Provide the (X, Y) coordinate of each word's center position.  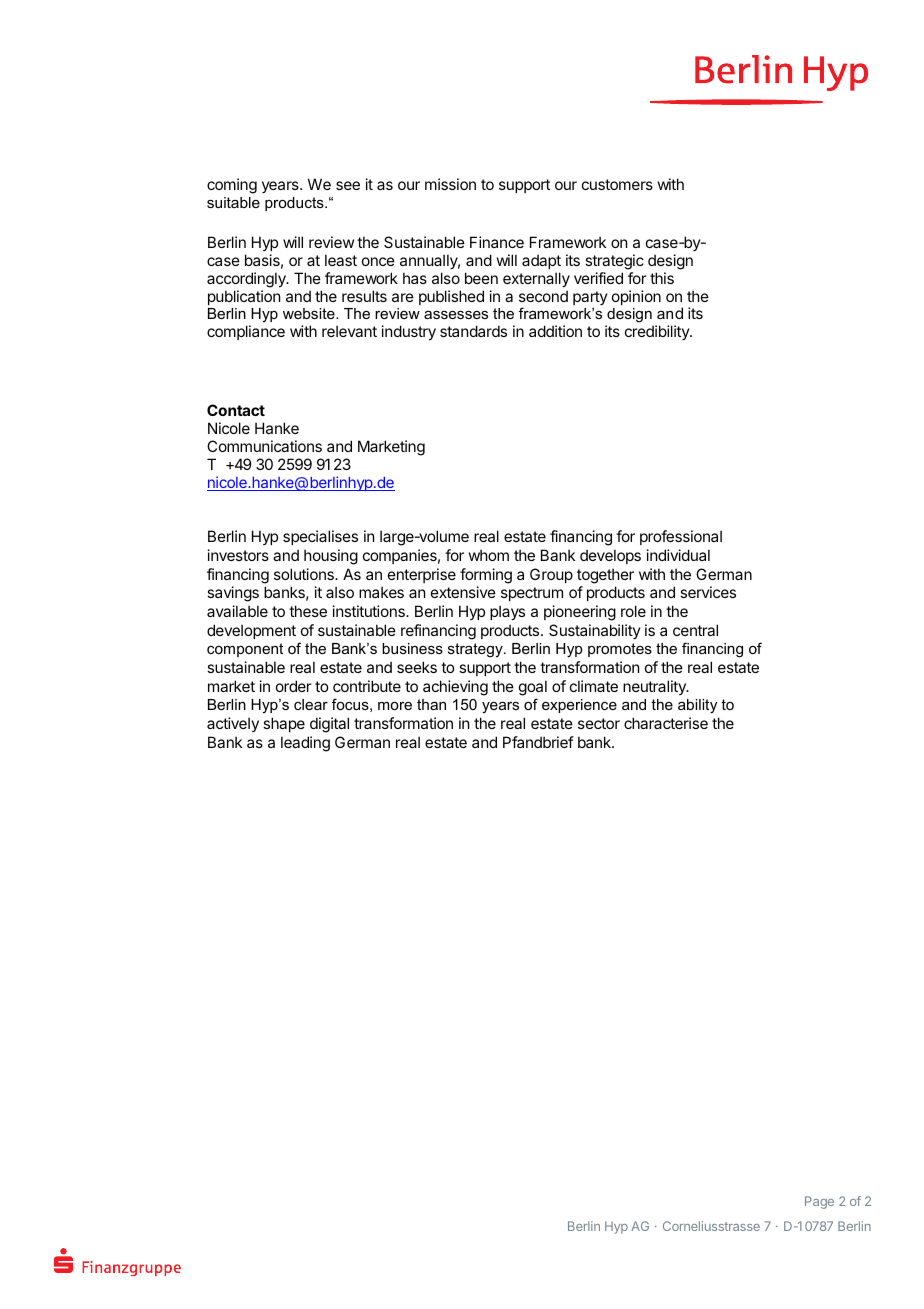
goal (533, 688)
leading (305, 744)
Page (819, 1202)
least (341, 260)
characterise (666, 723)
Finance (497, 242)
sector (599, 723)
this (662, 278)
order (293, 686)
